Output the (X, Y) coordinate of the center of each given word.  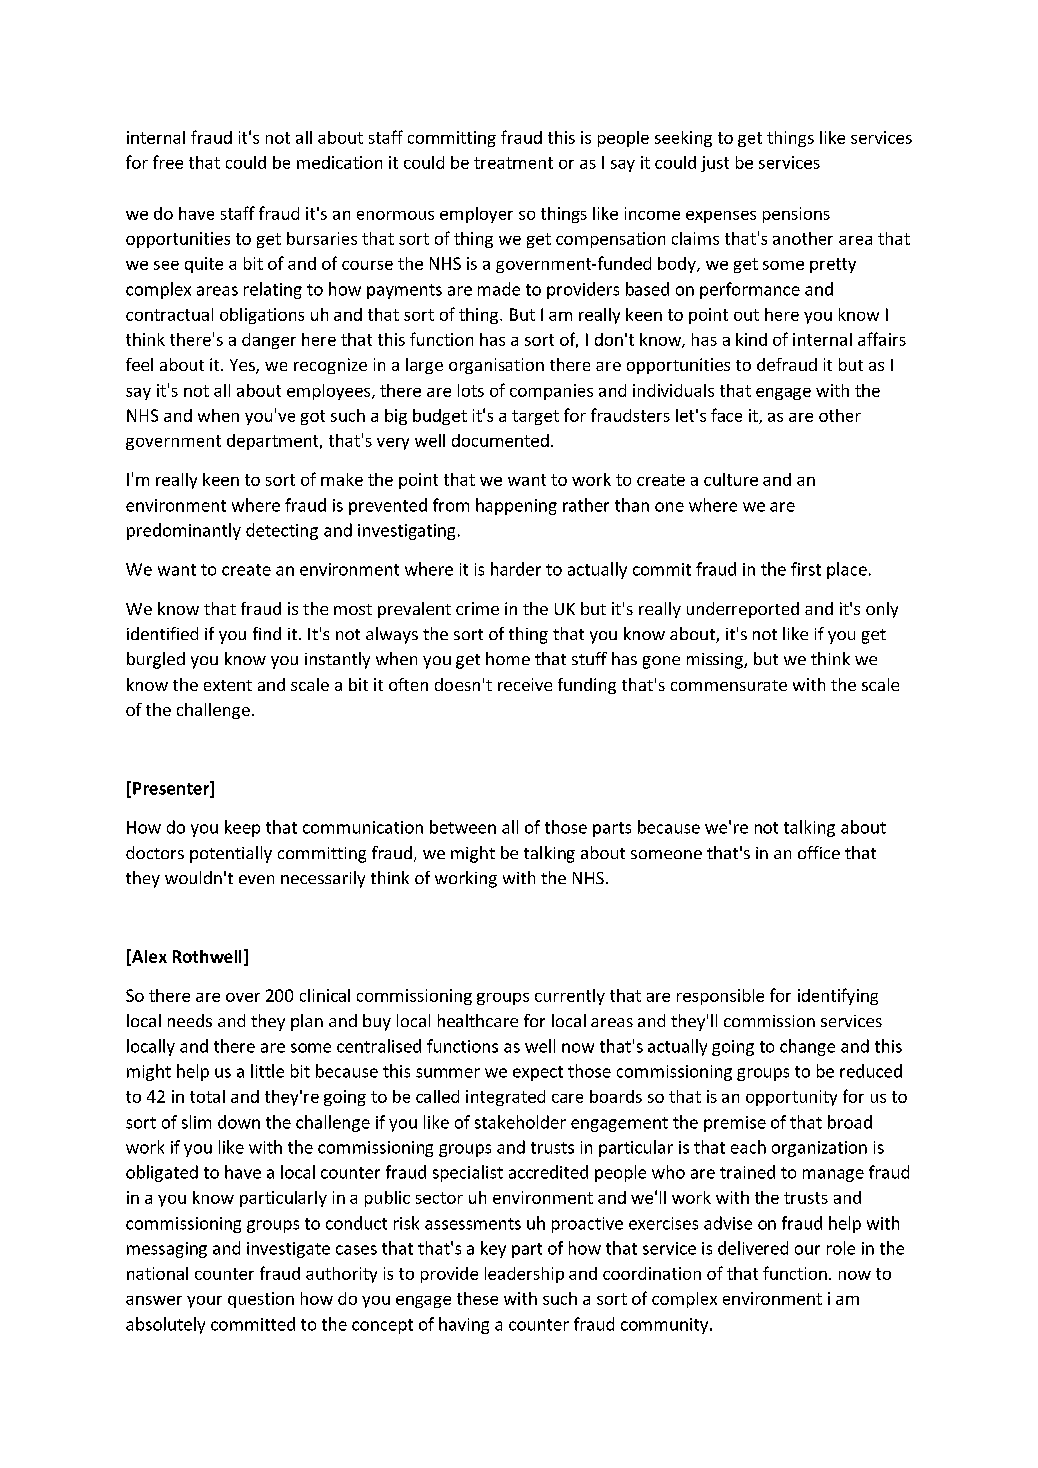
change (807, 1047)
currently (570, 997)
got (313, 417)
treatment (513, 163)
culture (731, 479)
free (168, 162)
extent (228, 685)
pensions (796, 215)
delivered (753, 1248)
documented (500, 440)
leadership (524, 1275)
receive (525, 684)
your (204, 1302)
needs (190, 1020)
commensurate (729, 685)
